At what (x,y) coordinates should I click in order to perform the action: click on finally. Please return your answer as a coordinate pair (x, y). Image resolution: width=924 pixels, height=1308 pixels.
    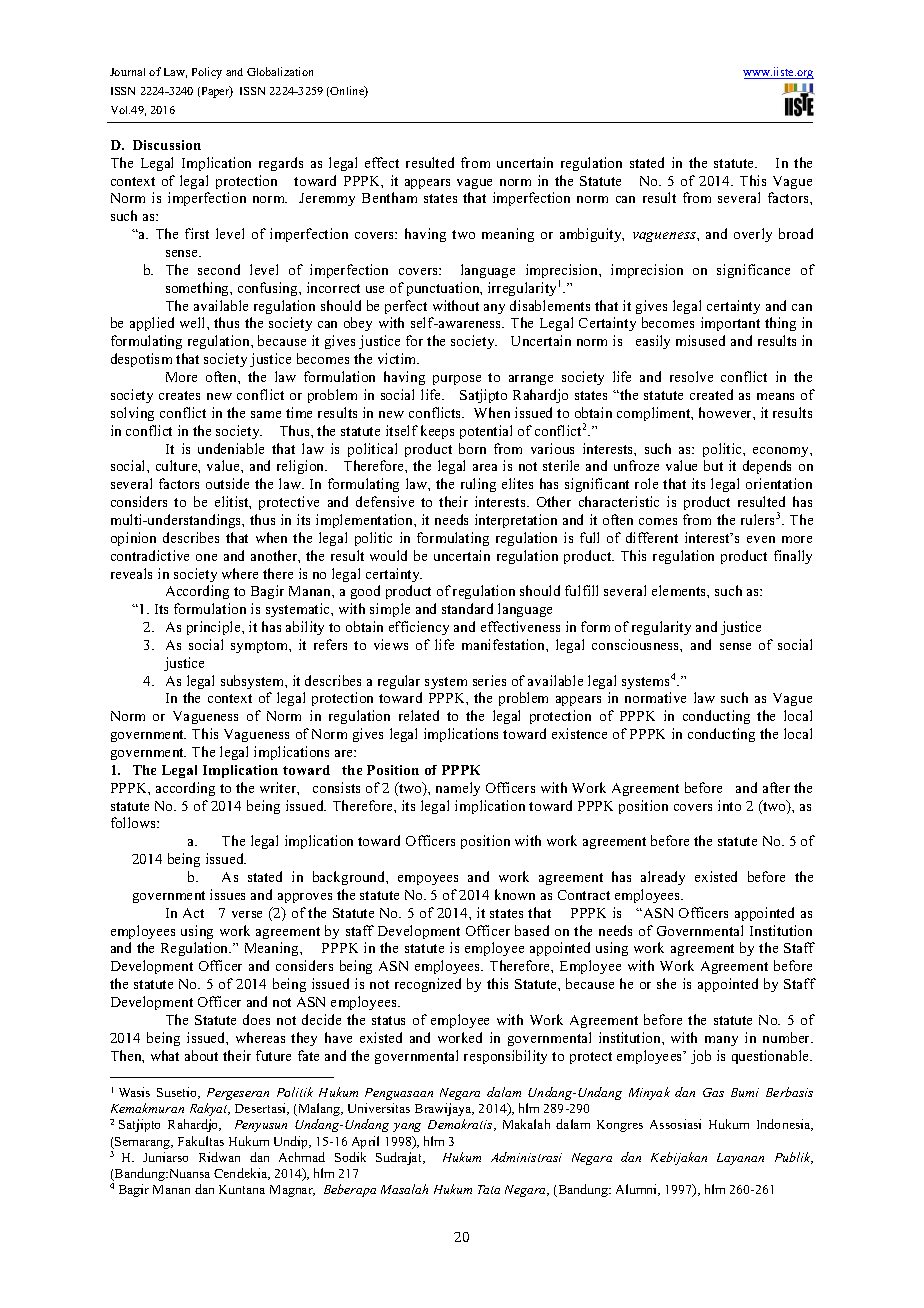
    Looking at the image, I should click on (793, 557).
